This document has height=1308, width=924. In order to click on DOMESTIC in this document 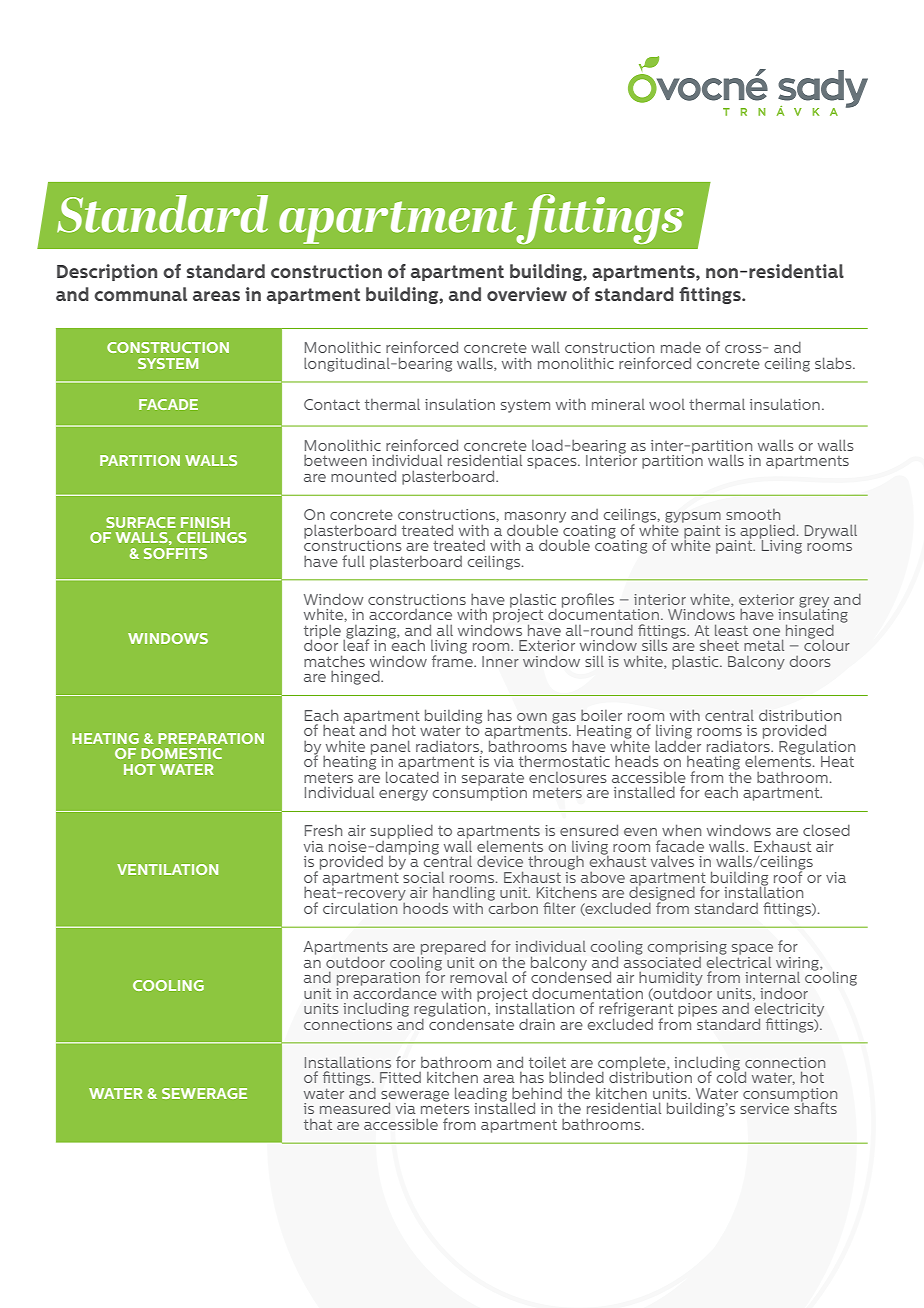, I will do `click(181, 753)`.
